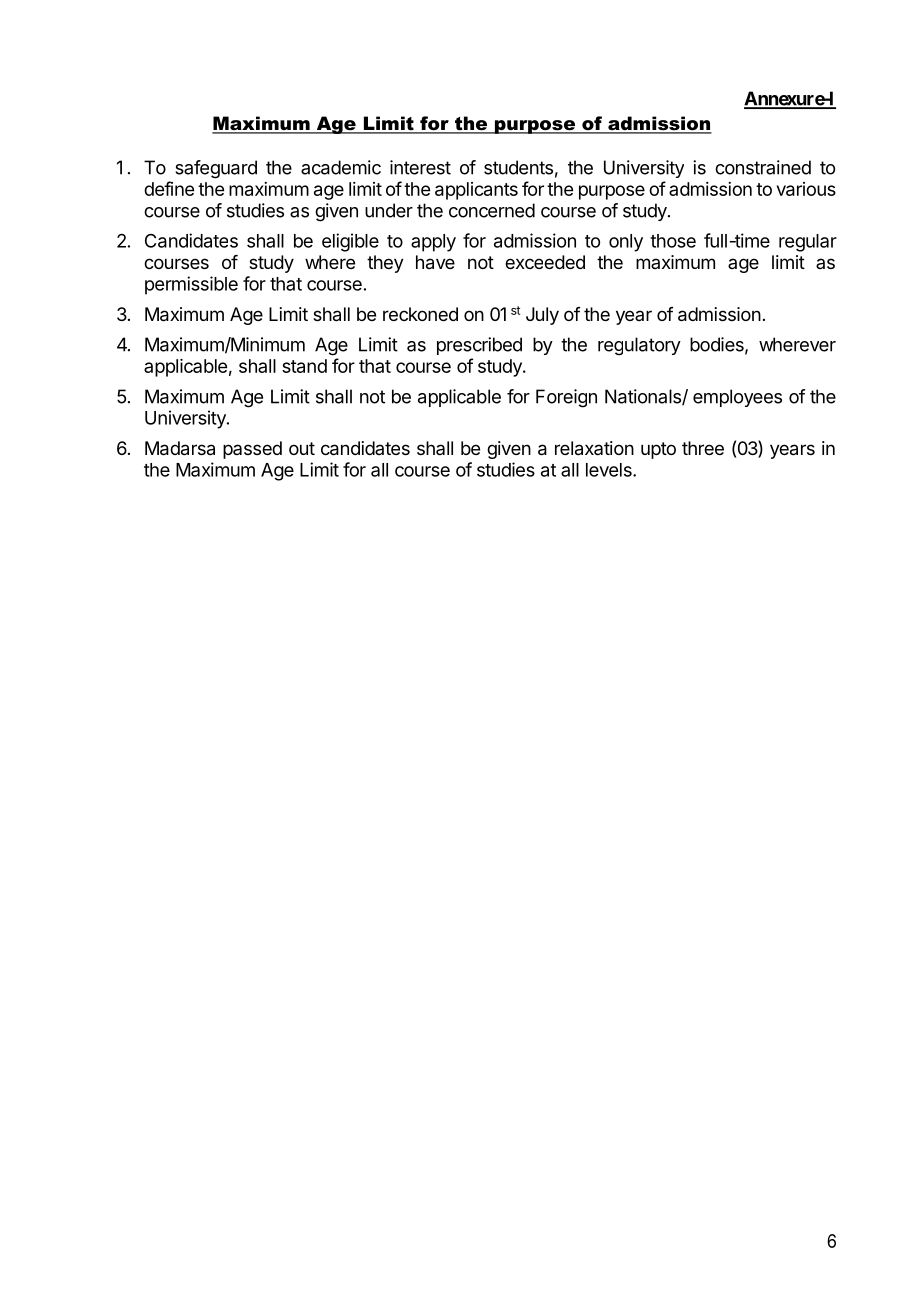  What do you see at coordinates (518, 167) in the screenshot?
I see `students` at bounding box center [518, 167].
